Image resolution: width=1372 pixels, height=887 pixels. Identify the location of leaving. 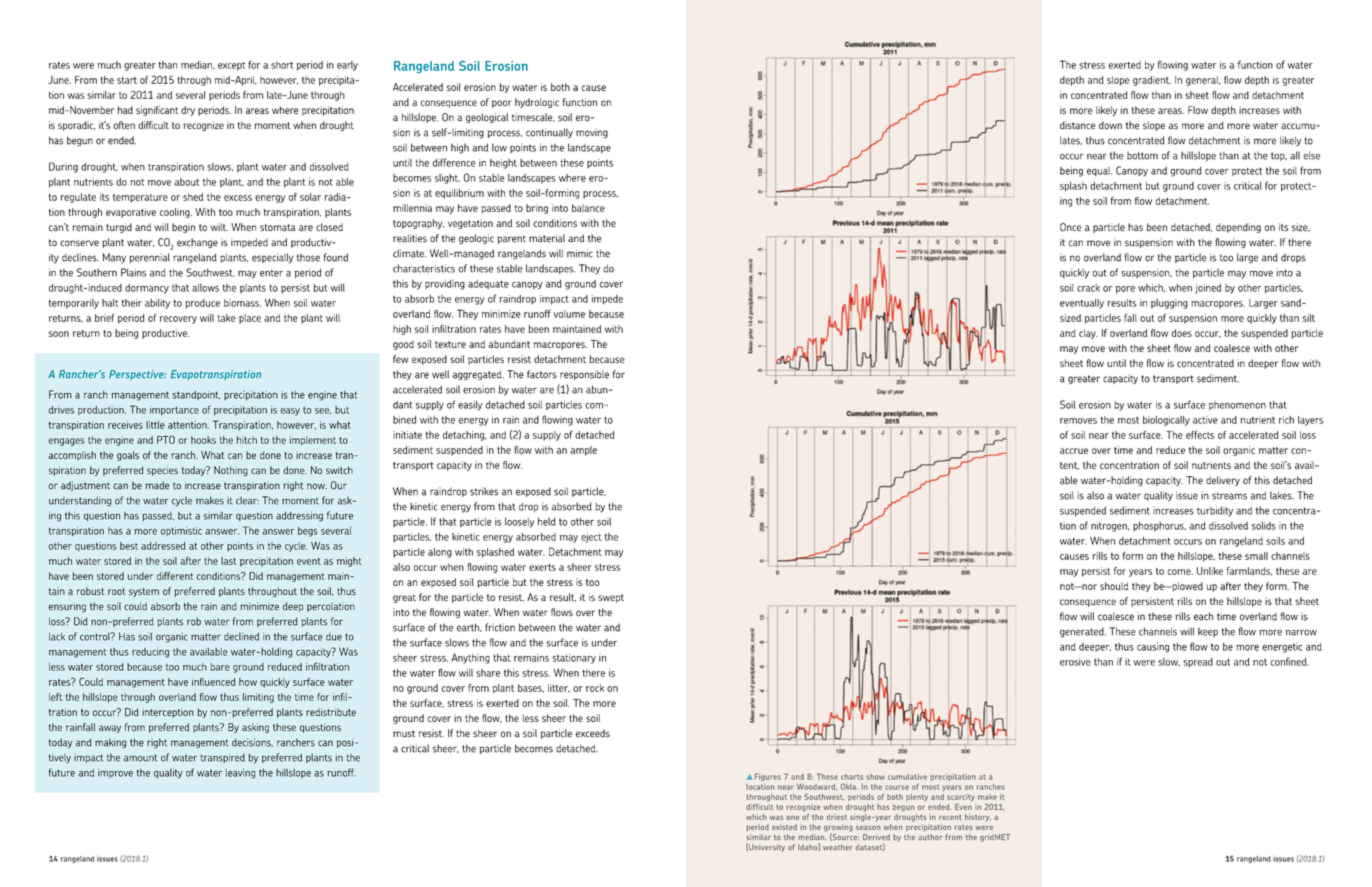
(240, 774).
